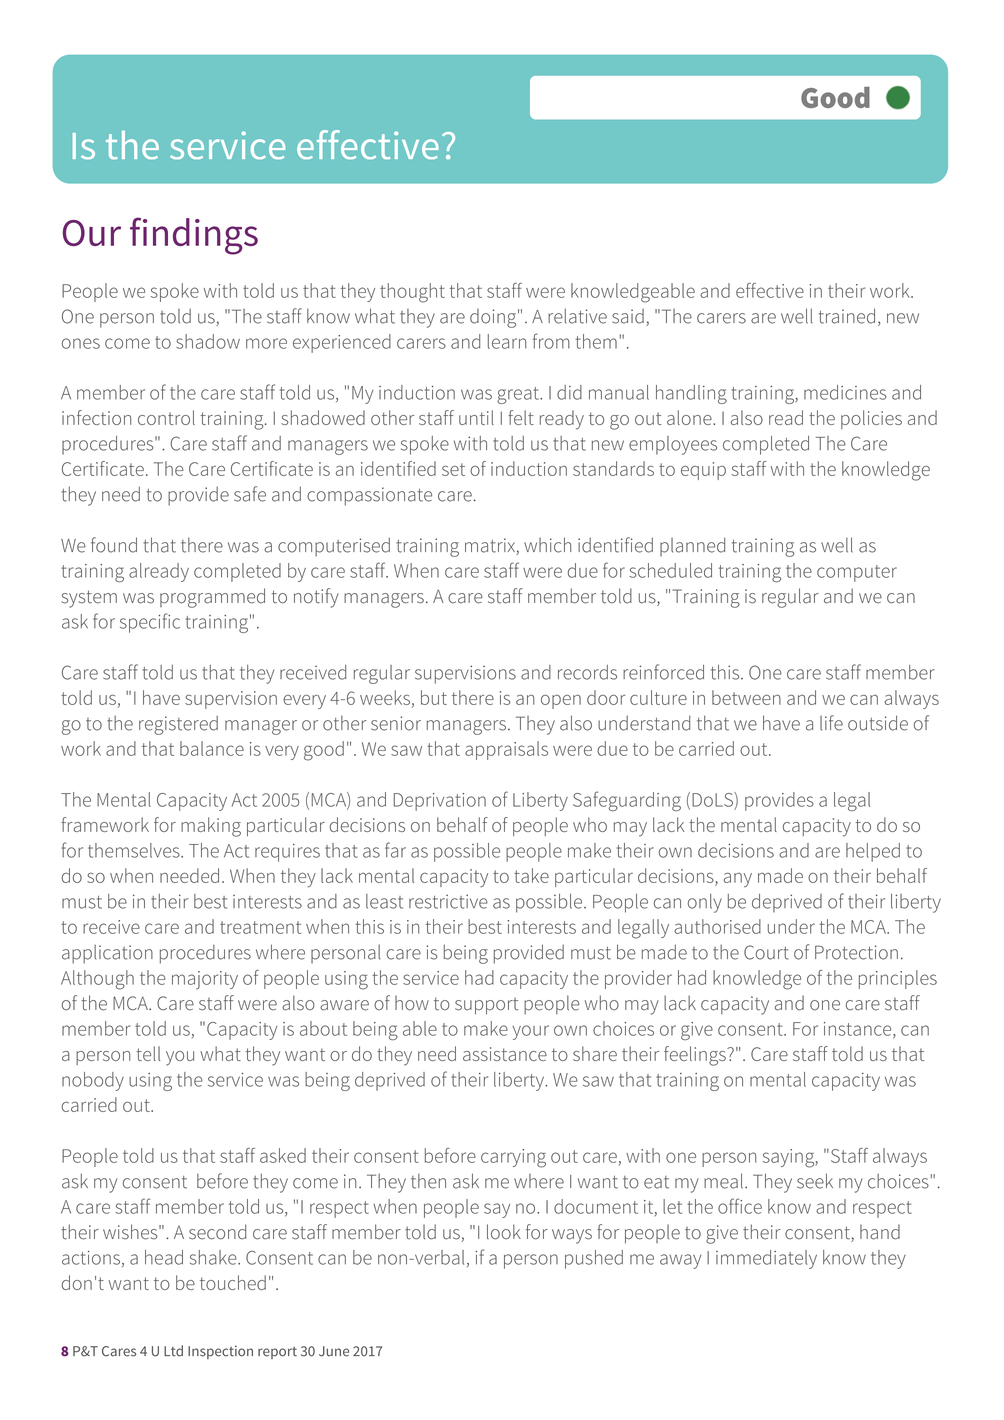  I want to click on registered, so click(178, 725).
